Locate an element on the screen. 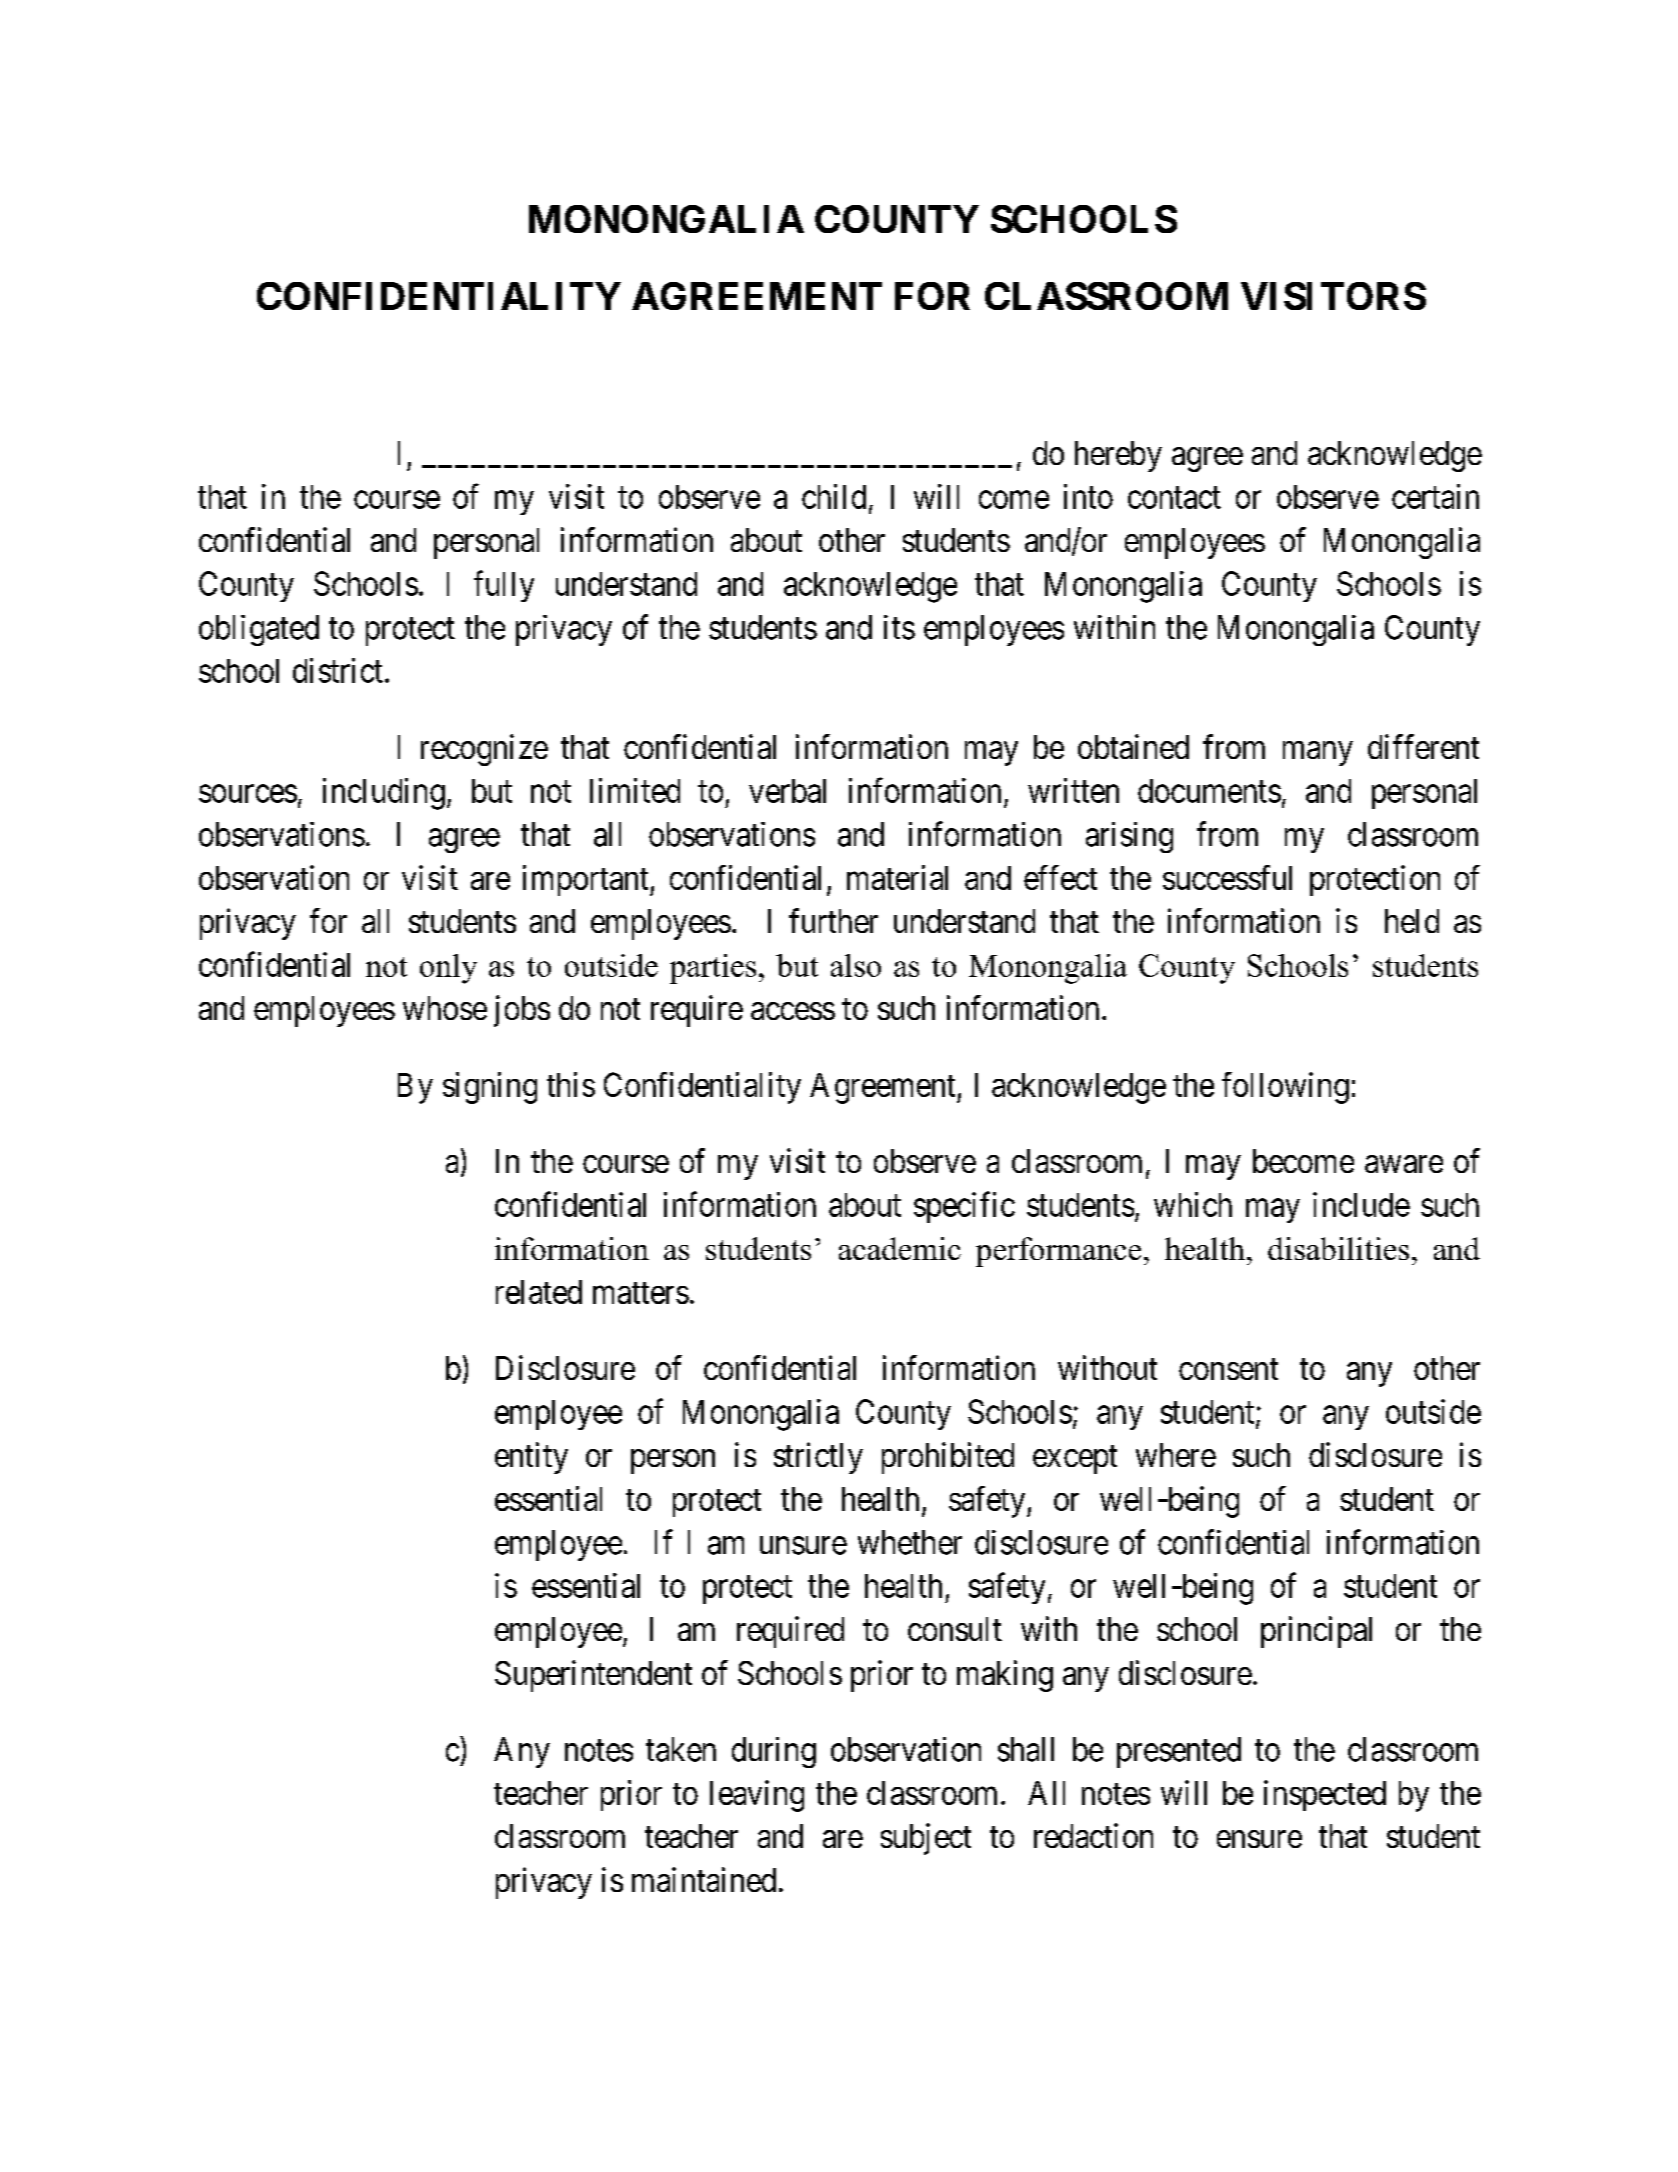  strictly is located at coordinates (818, 1458).
